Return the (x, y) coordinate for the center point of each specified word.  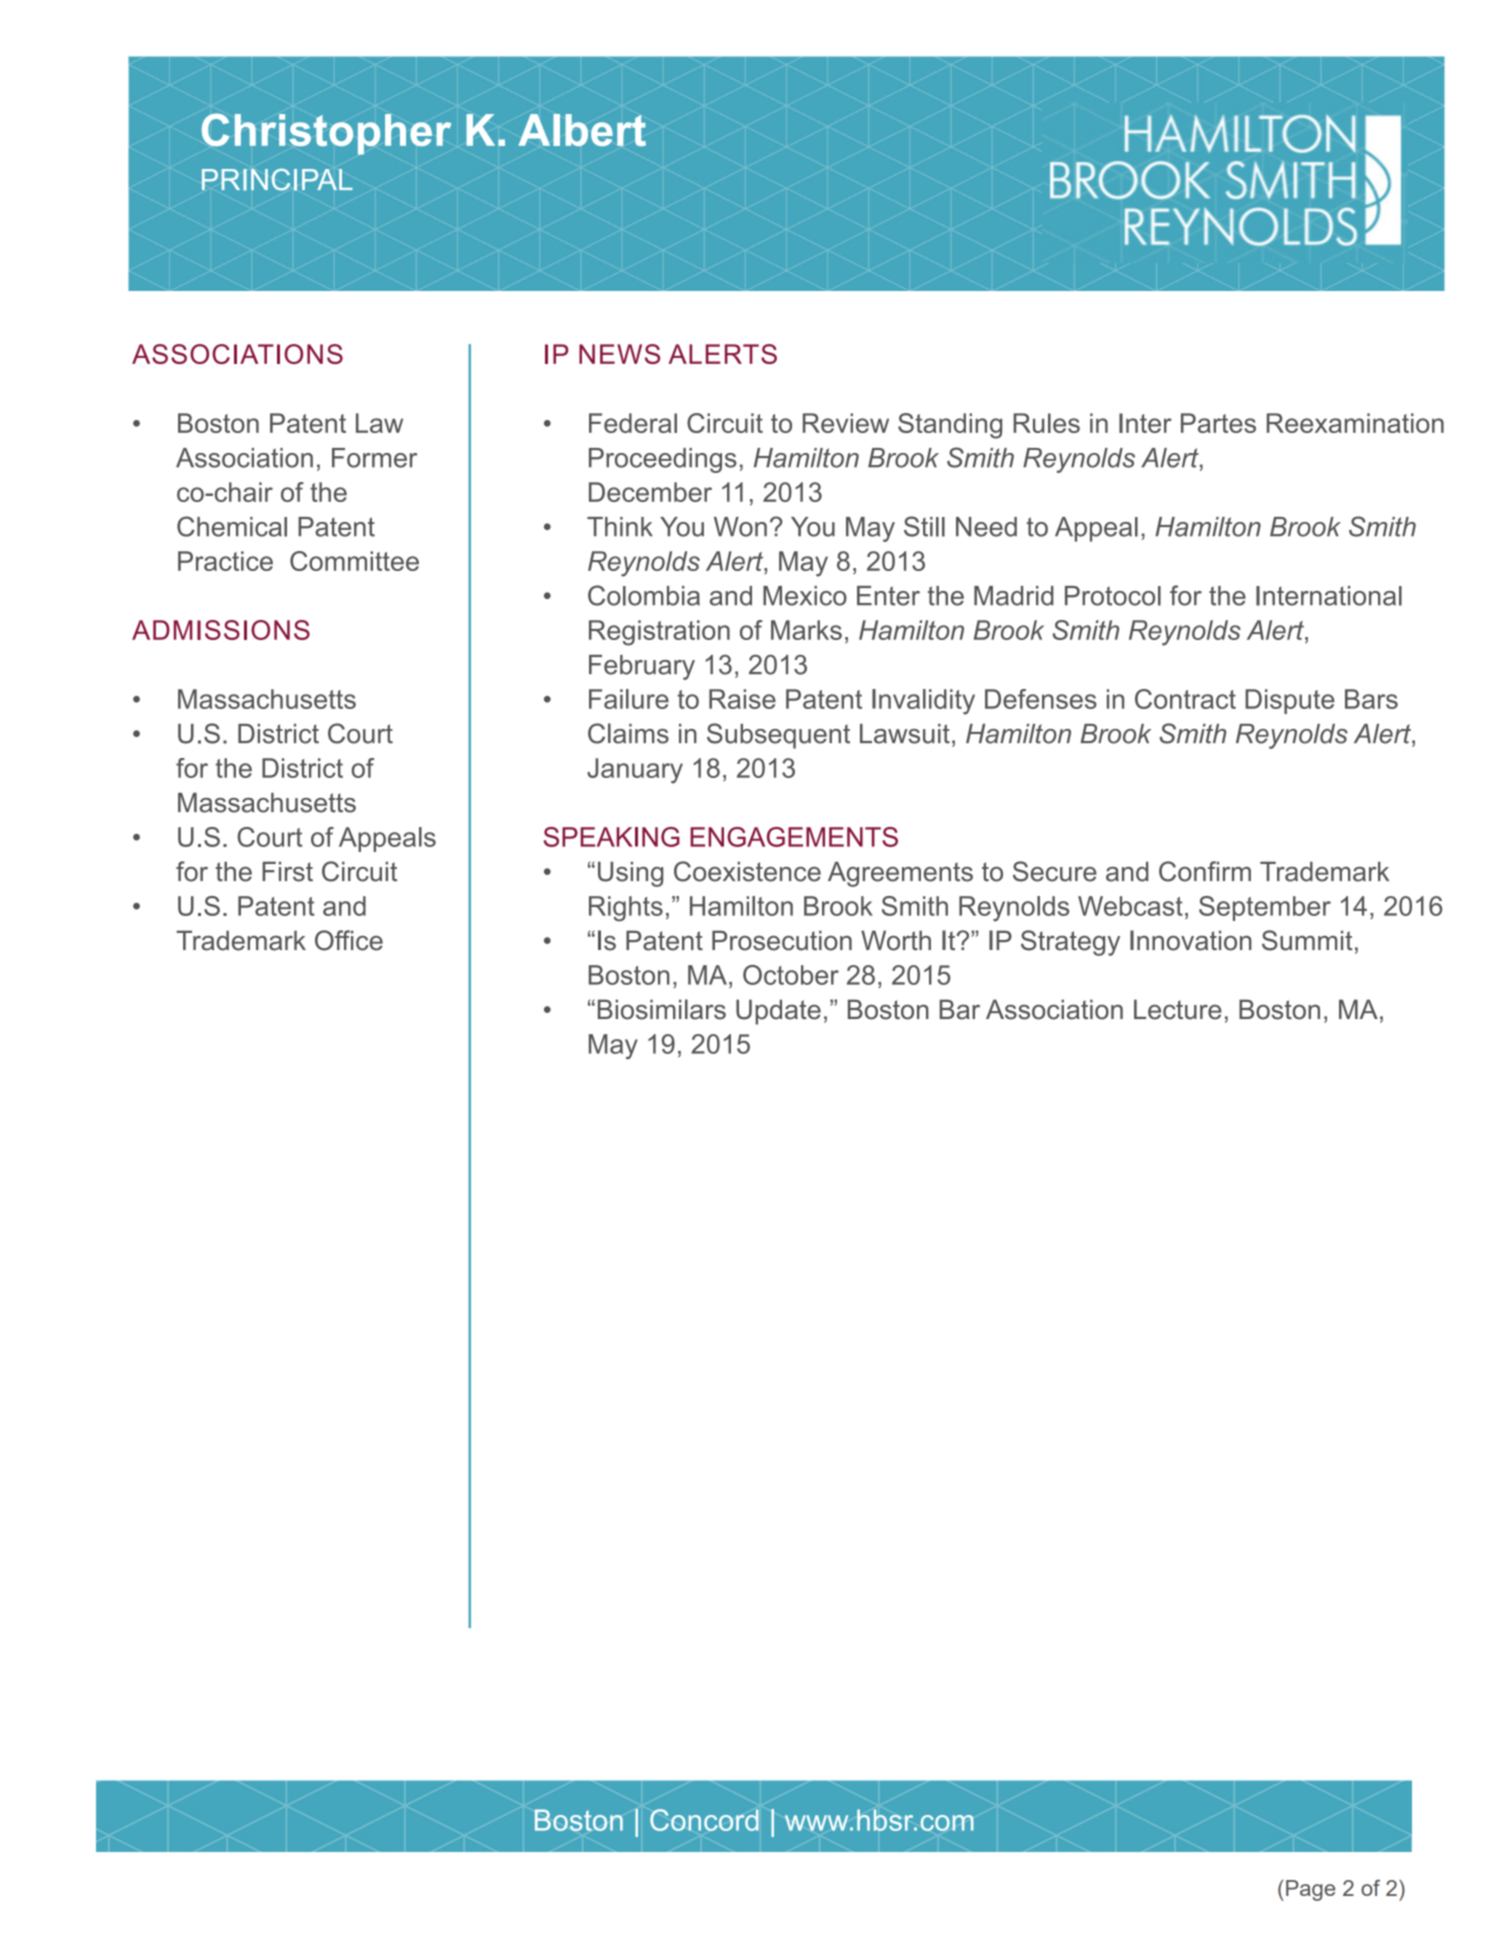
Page (1310, 1890)
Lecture (1178, 1009)
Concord (704, 1820)
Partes (1218, 423)
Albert (582, 130)
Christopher (326, 134)
